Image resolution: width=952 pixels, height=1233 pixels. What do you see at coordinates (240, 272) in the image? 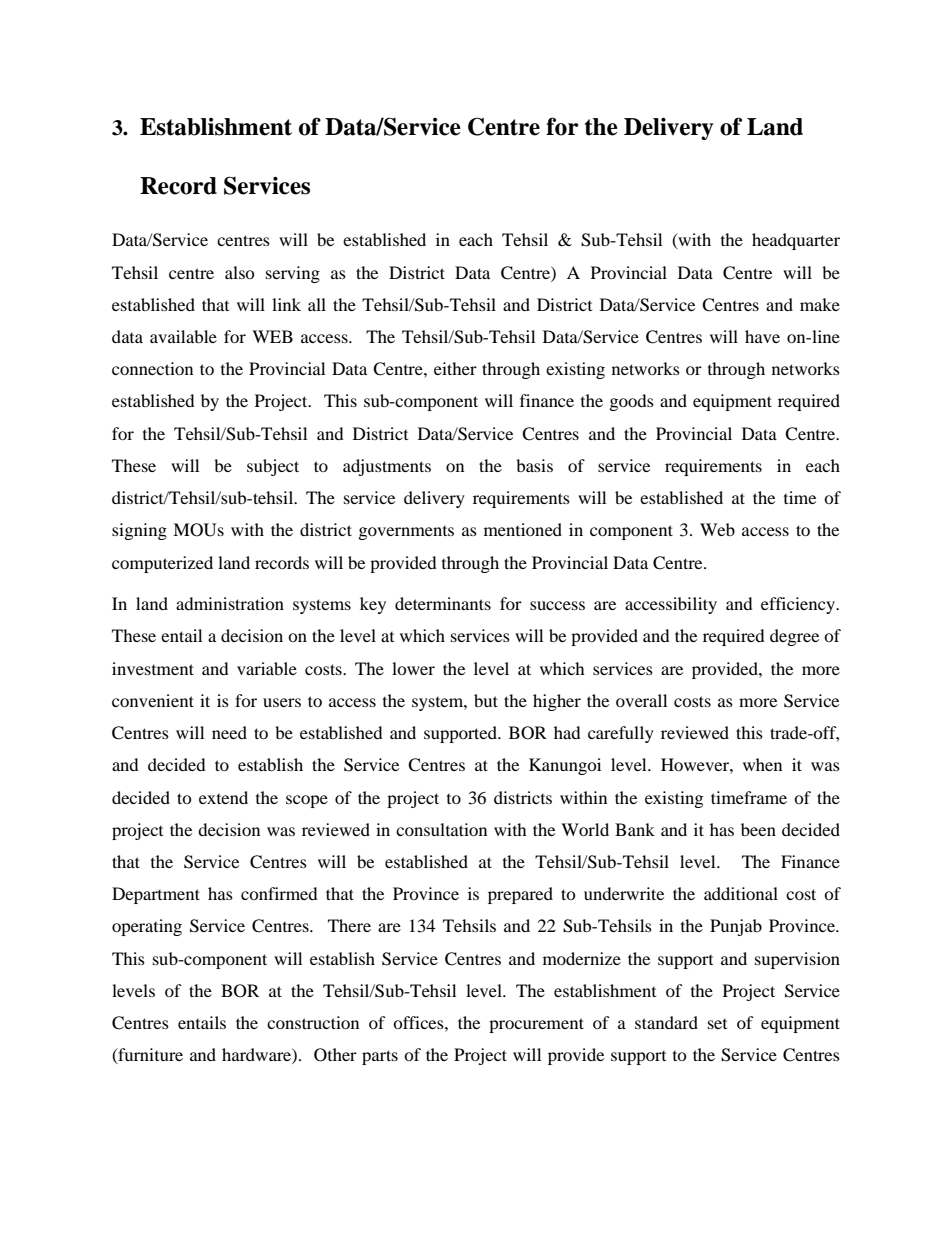
I see `also` at bounding box center [240, 272].
